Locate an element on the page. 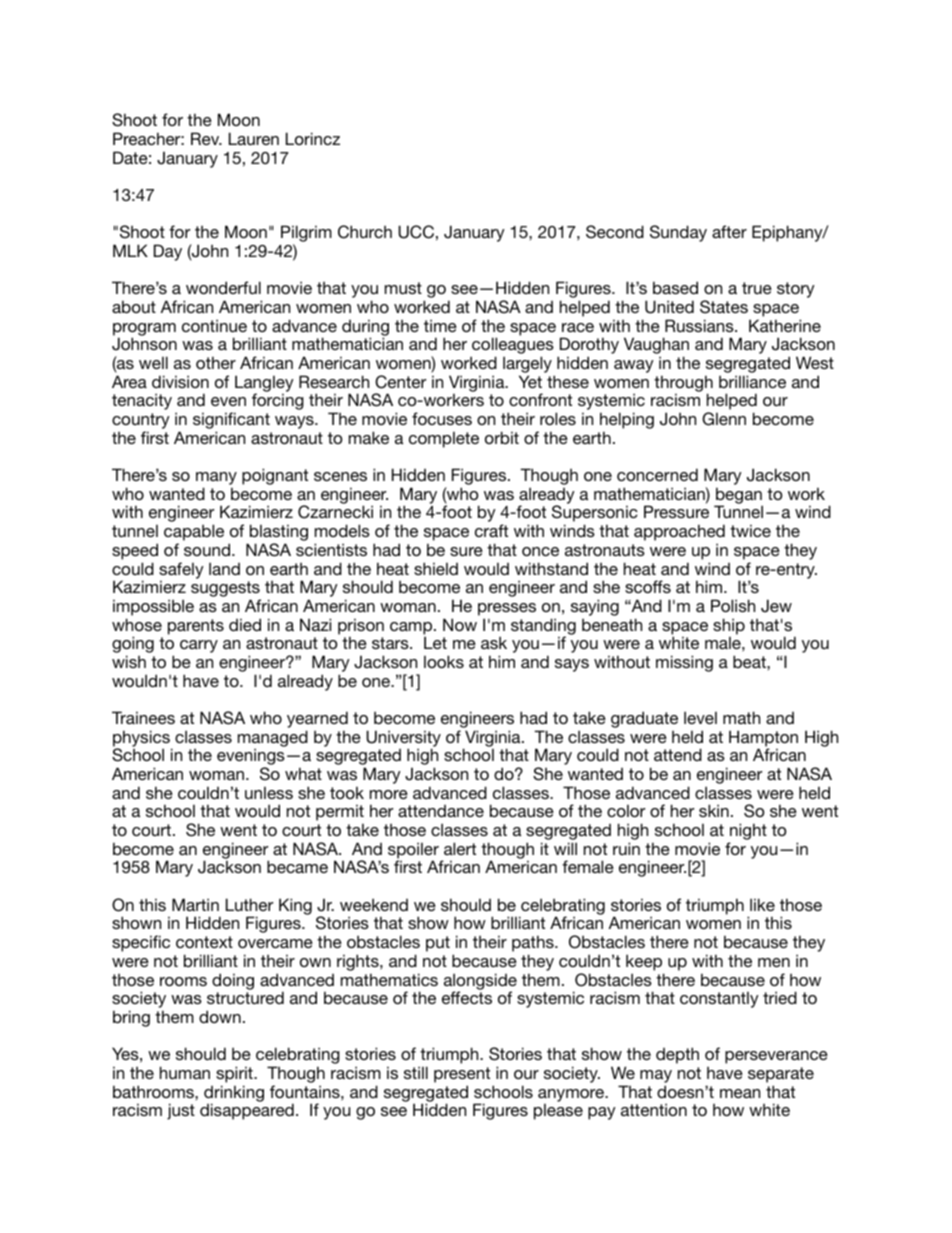  UCC is located at coordinates (416, 232).
